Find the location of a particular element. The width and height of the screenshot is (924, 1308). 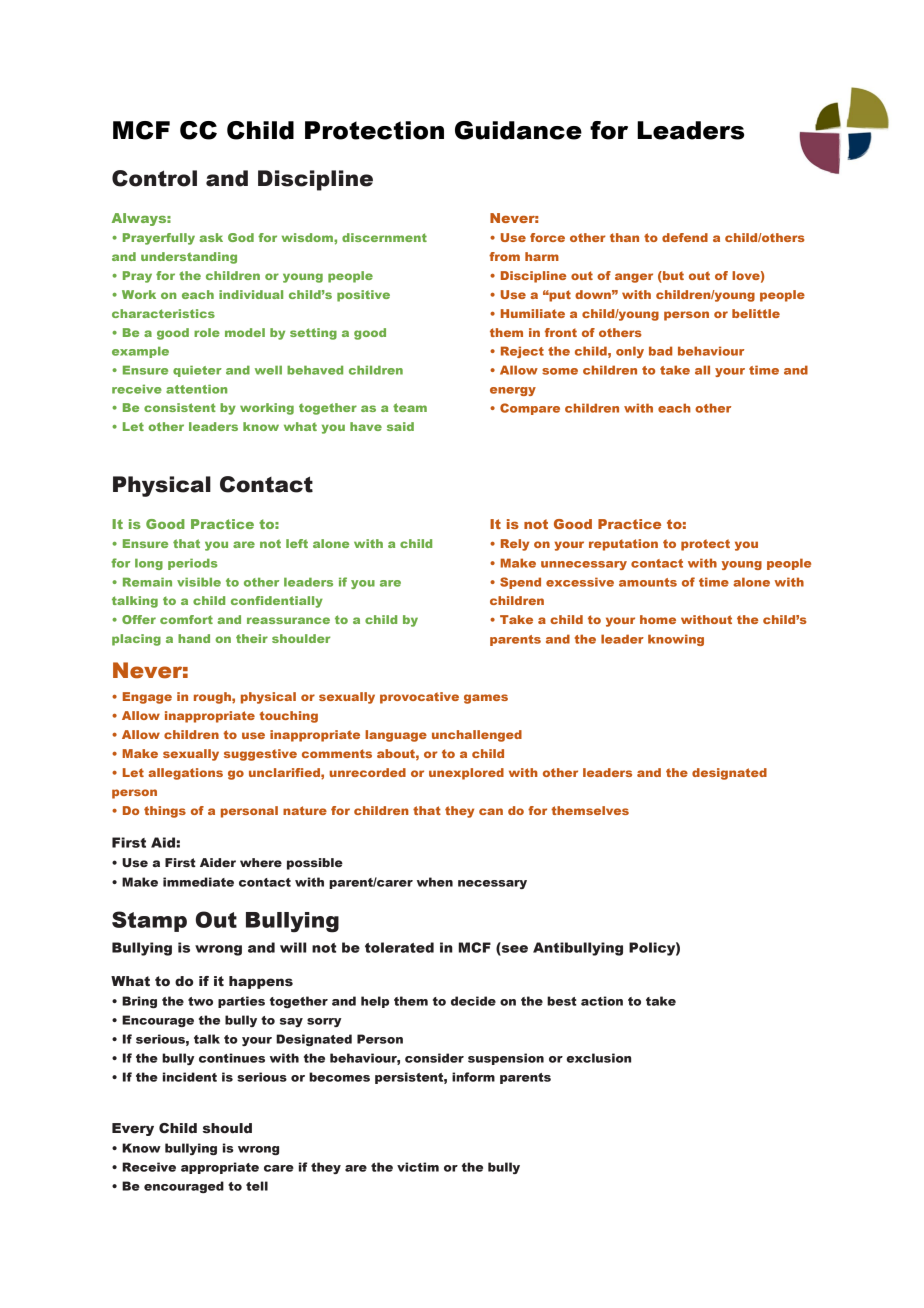

Control is located at coordinates (154, 178).
